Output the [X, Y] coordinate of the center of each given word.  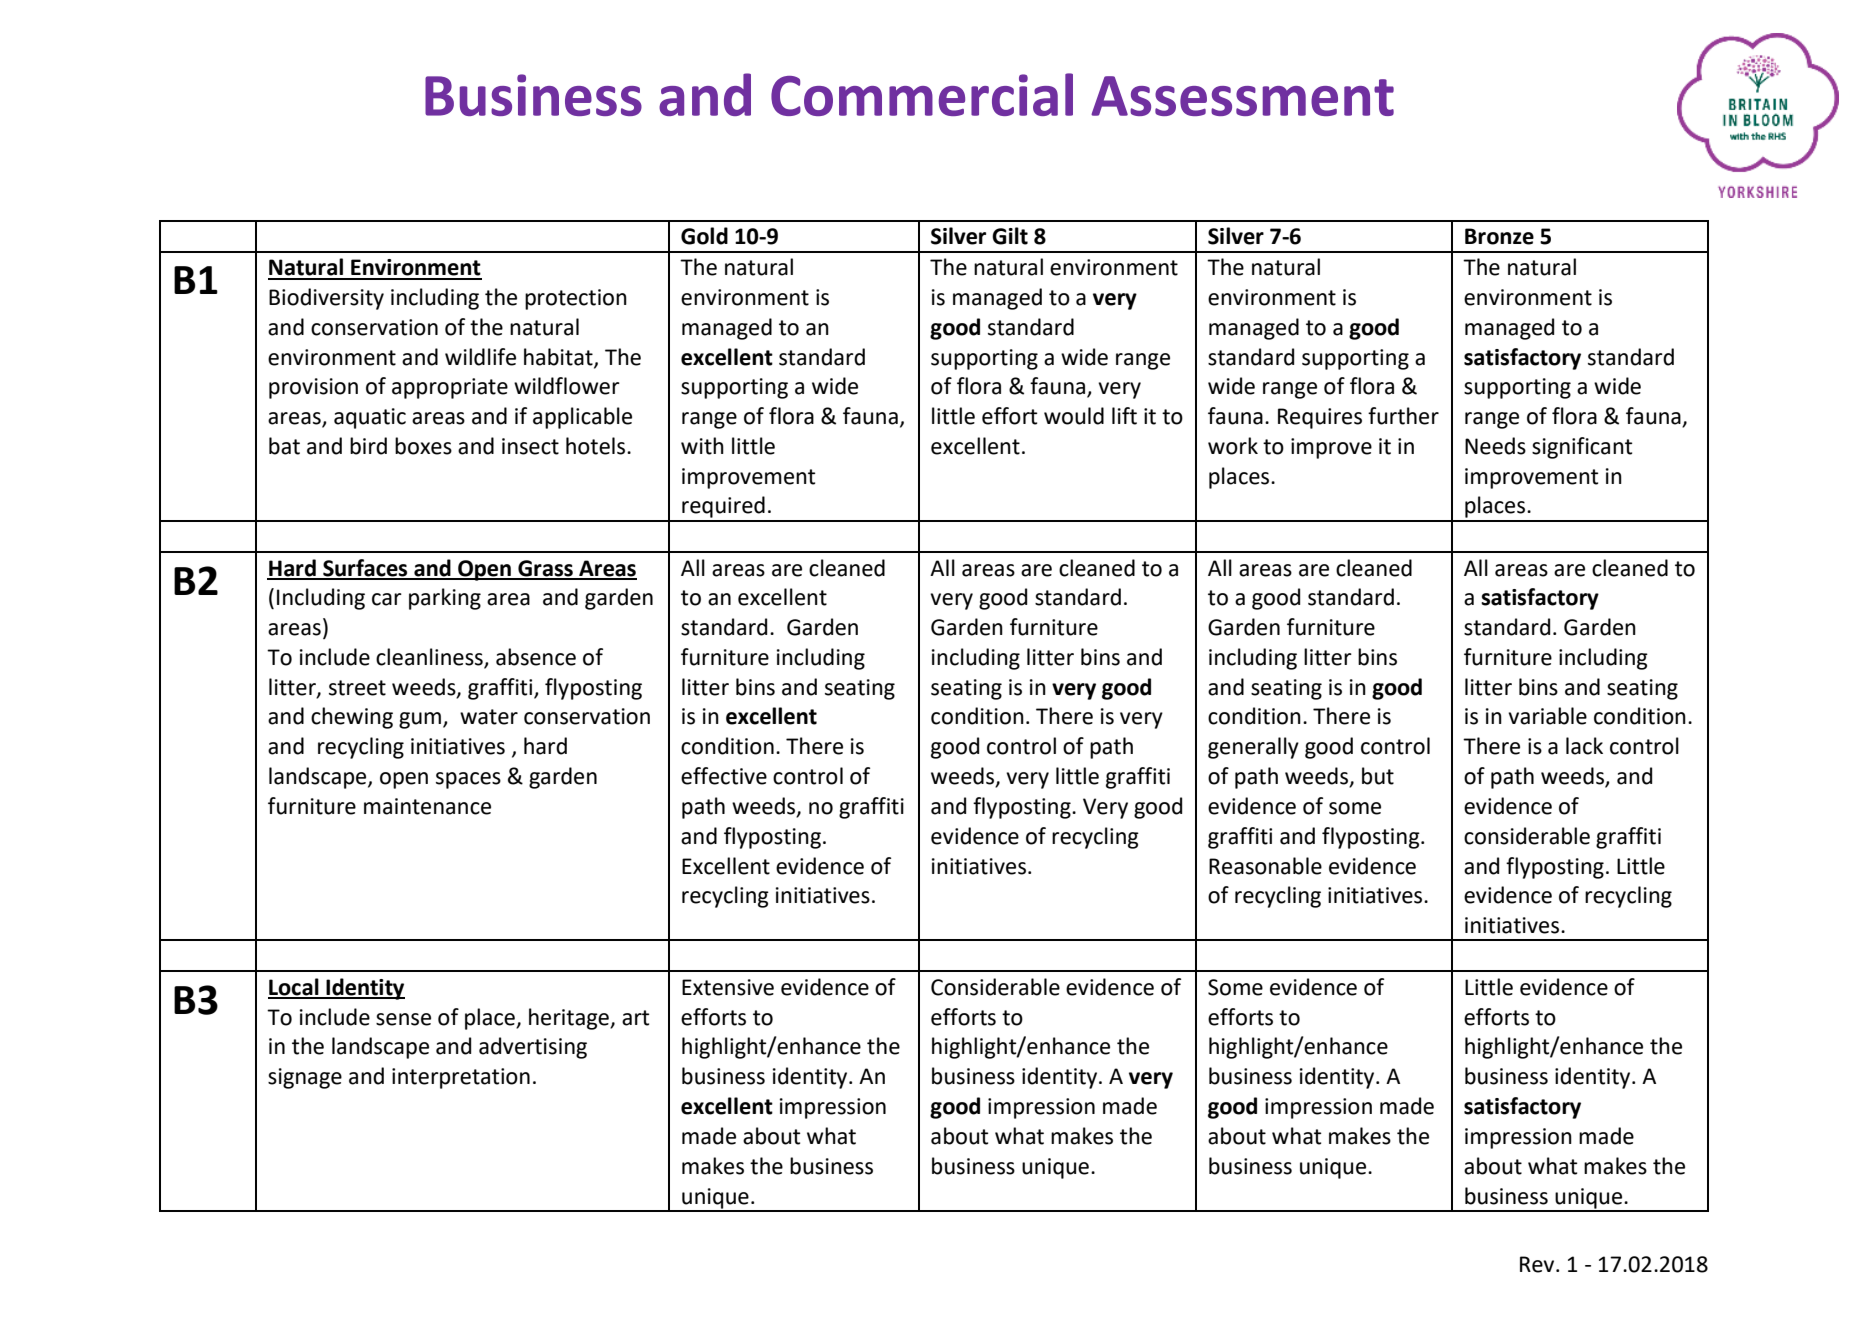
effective [724, 776]
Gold [704, 236]
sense [403, 1019]
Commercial [922, 94]
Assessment [1242, 96]
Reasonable [1265, 866]
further [1403, 416]
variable [1547, 716]
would [1074, 416]
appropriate [450, 388]
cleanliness [429, 657]
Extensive [728, 987]
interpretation [461, 1078]
